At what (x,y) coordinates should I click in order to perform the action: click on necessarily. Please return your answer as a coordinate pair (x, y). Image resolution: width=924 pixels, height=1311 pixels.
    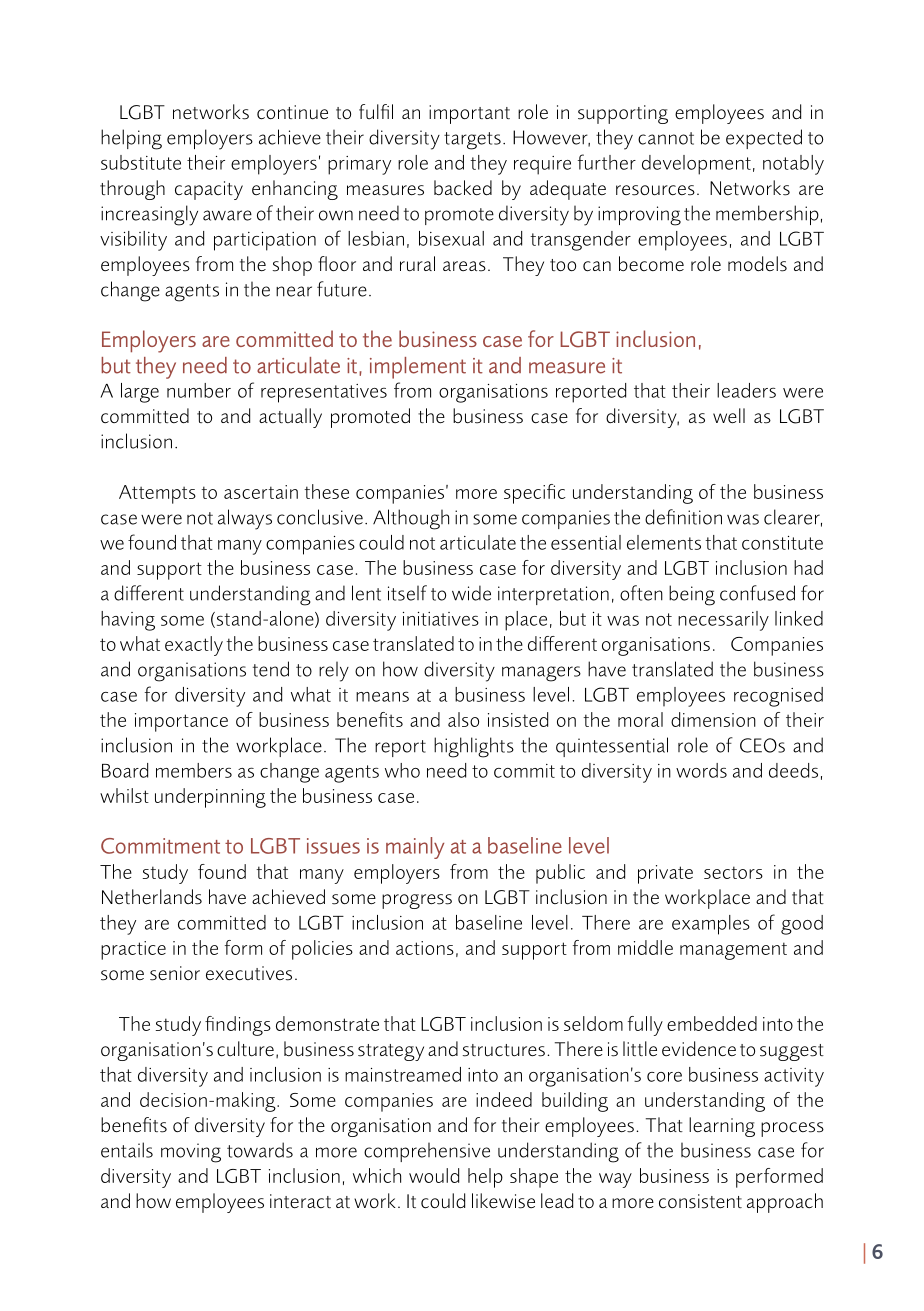
    Looking at the image, I should click on (723, 621).
